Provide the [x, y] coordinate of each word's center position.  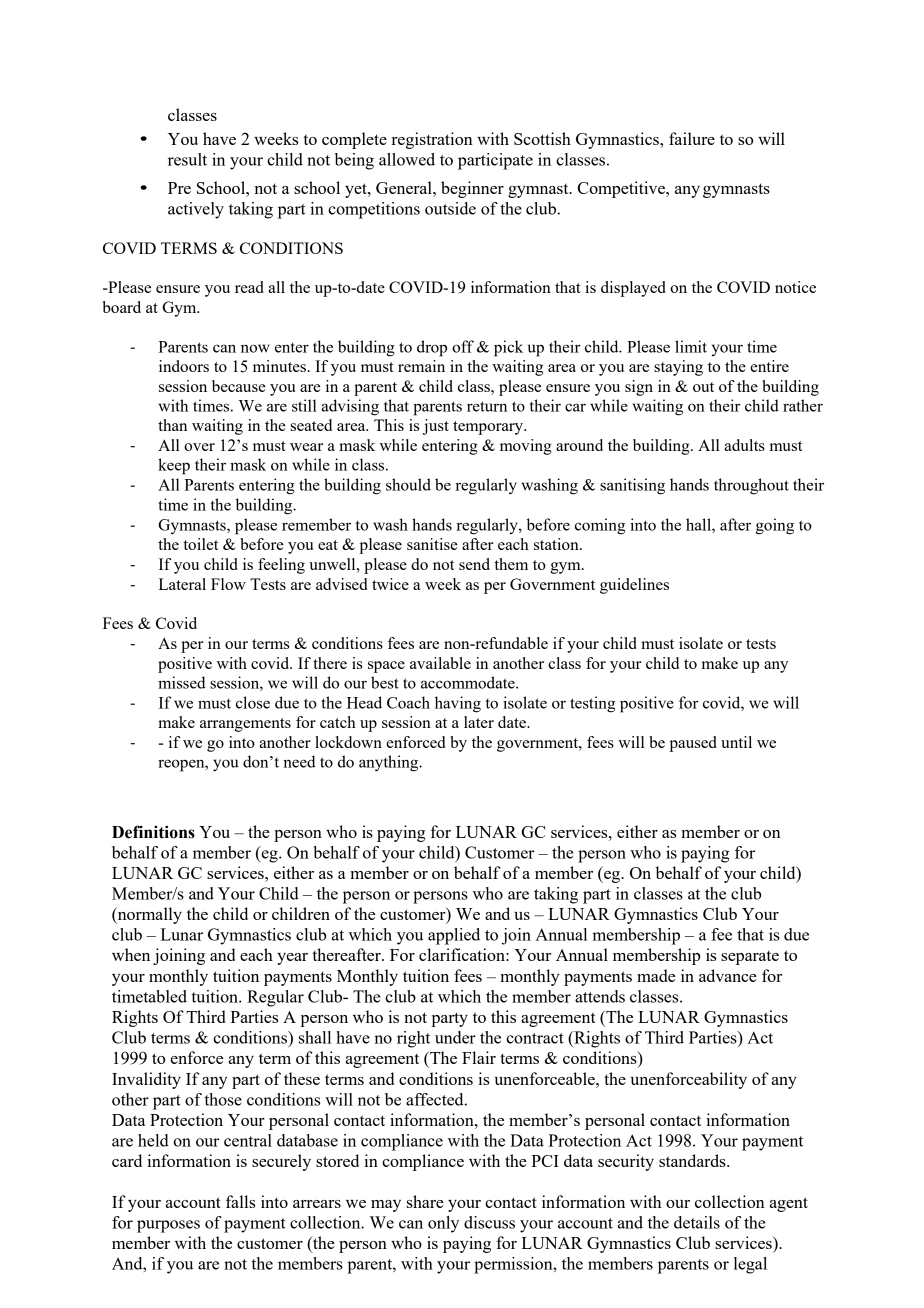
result [187, 159]
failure [692, 138]
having [458, 704]
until [736, 742]
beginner [472, 189]
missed [182, 682]
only [443, 1224]
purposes [168, 1226]
